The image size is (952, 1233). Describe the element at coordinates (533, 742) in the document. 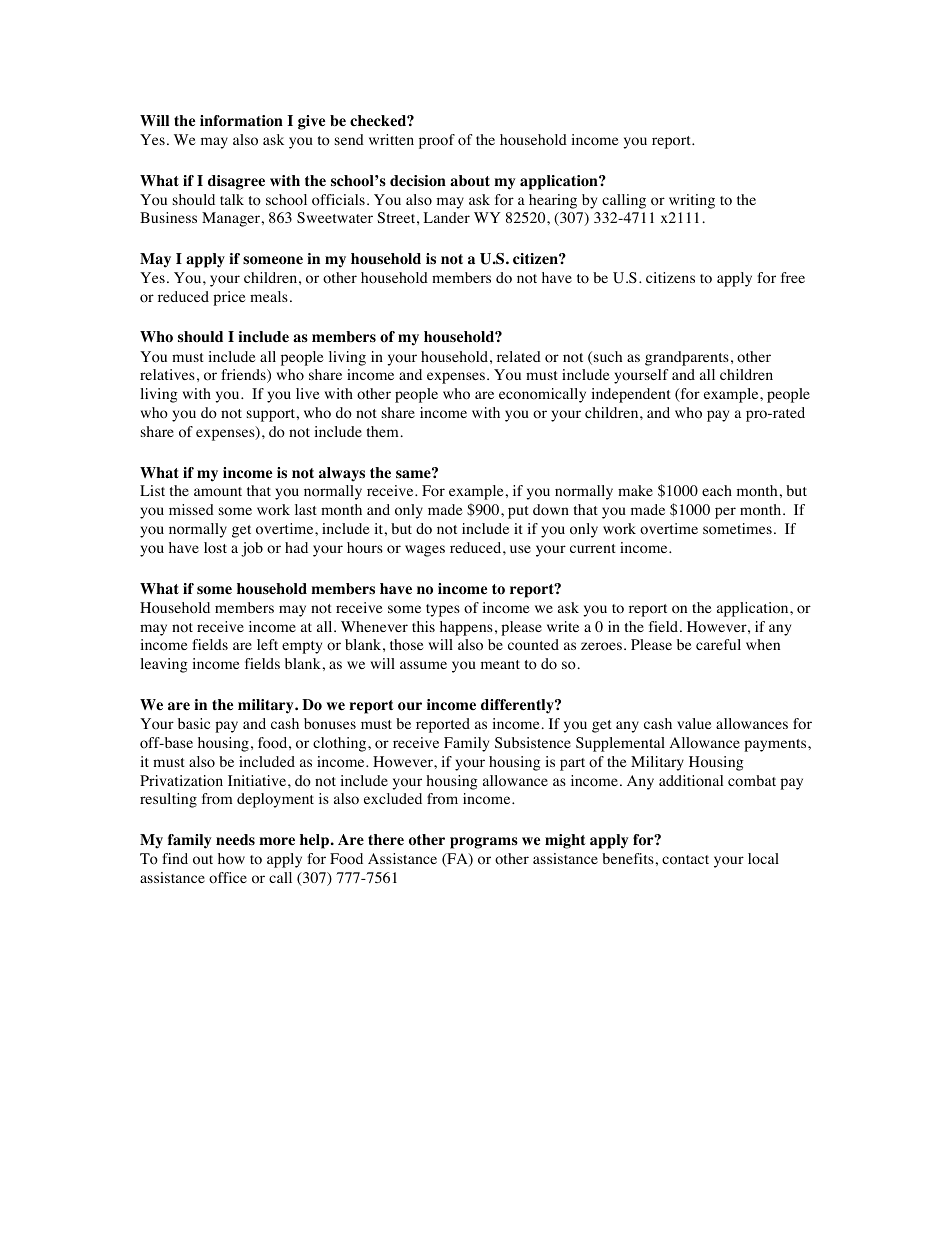

I see `Subsistence` at that location.
